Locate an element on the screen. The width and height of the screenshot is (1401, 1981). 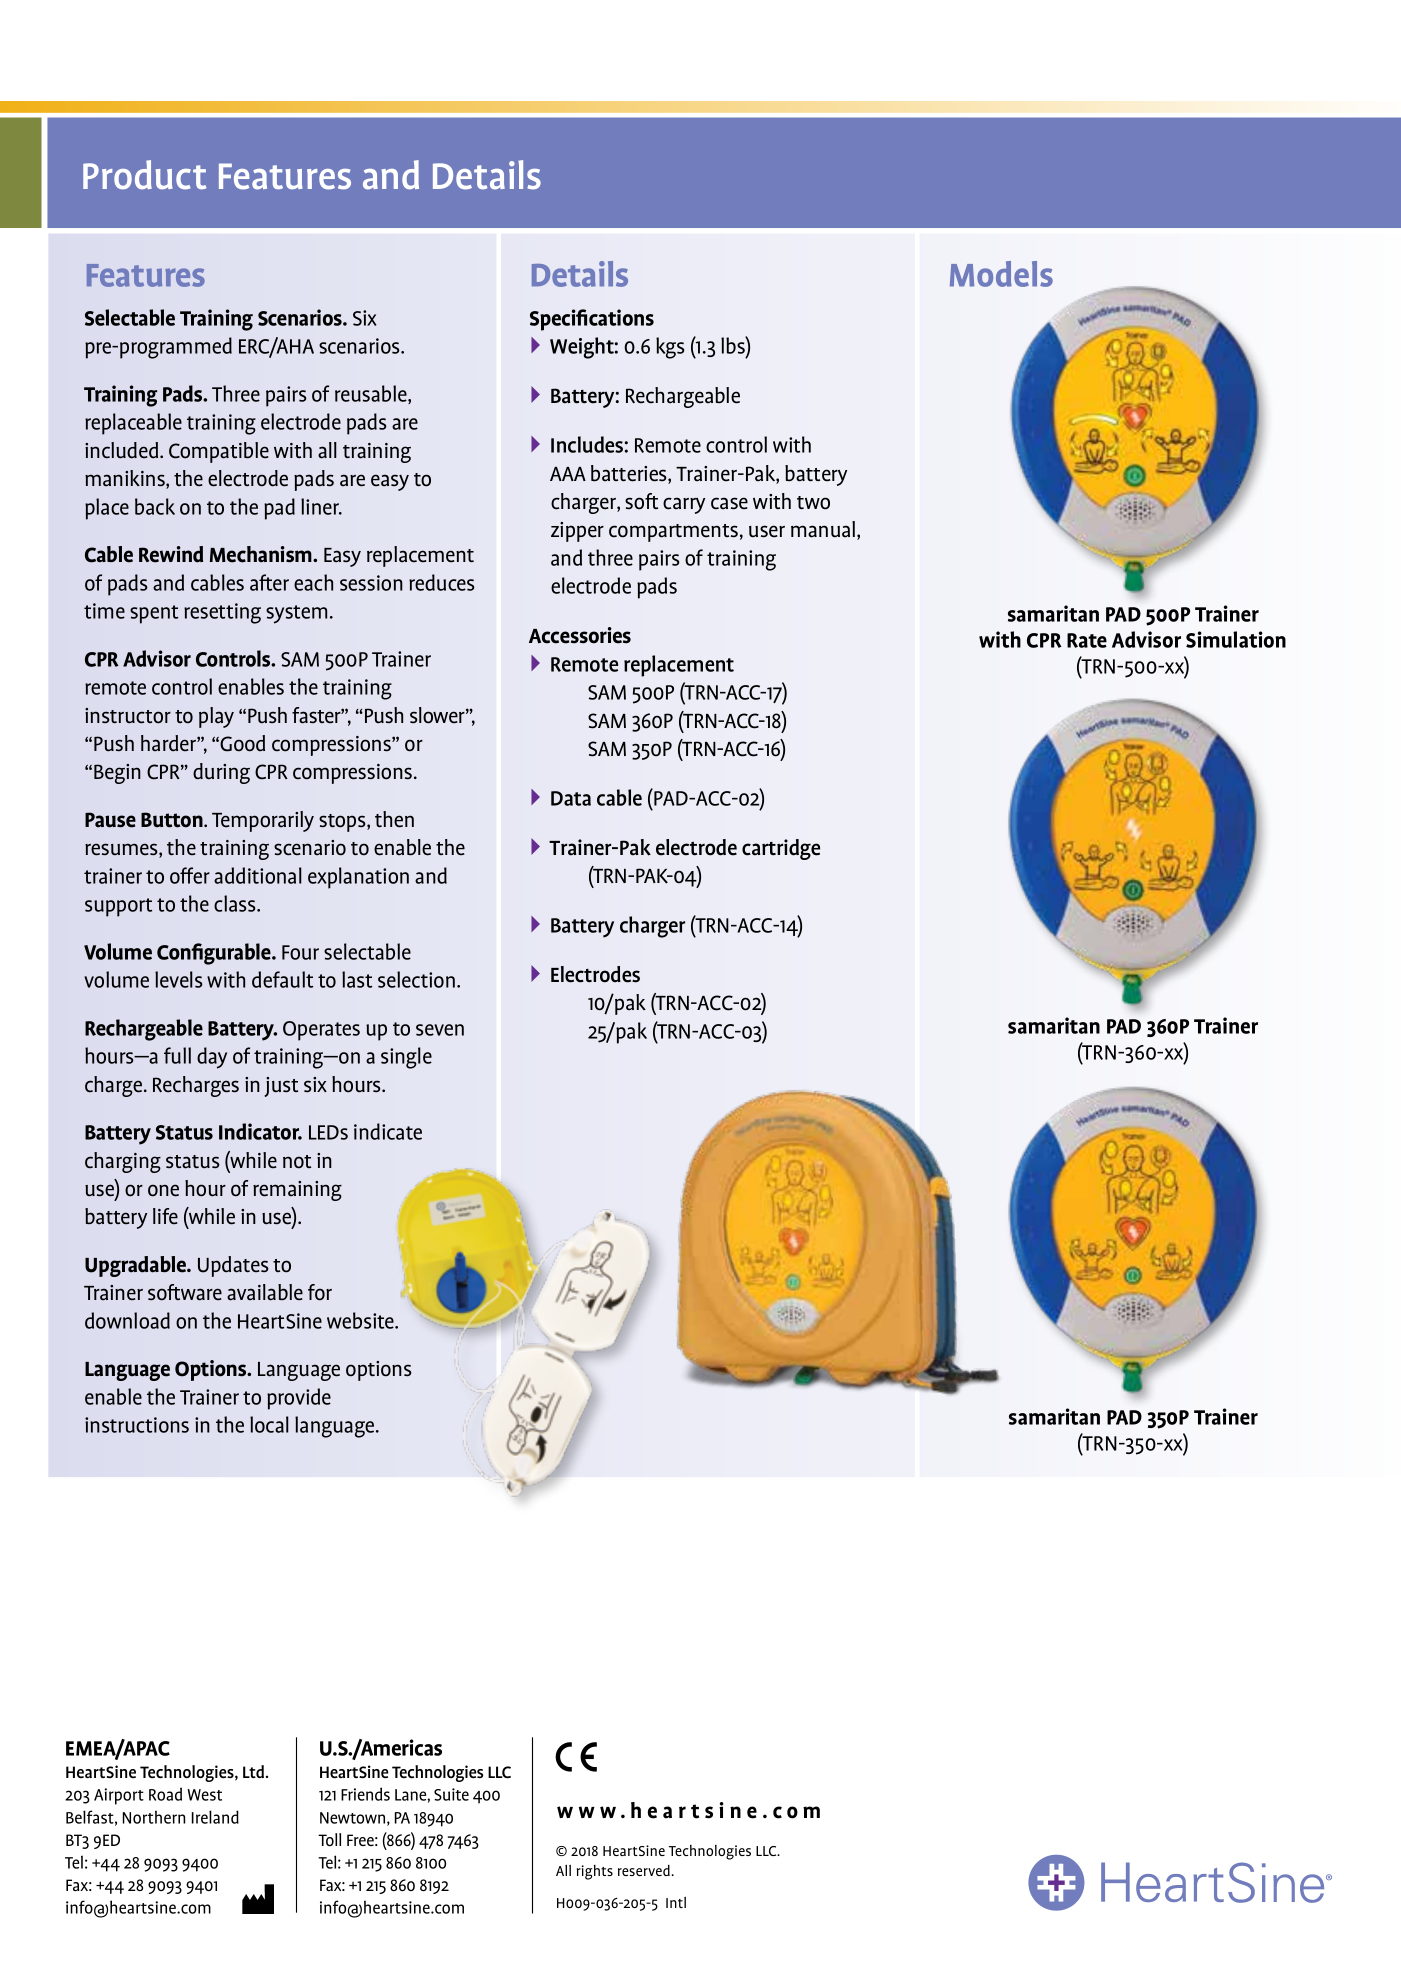
day is located at coordinates (212, 1058).
